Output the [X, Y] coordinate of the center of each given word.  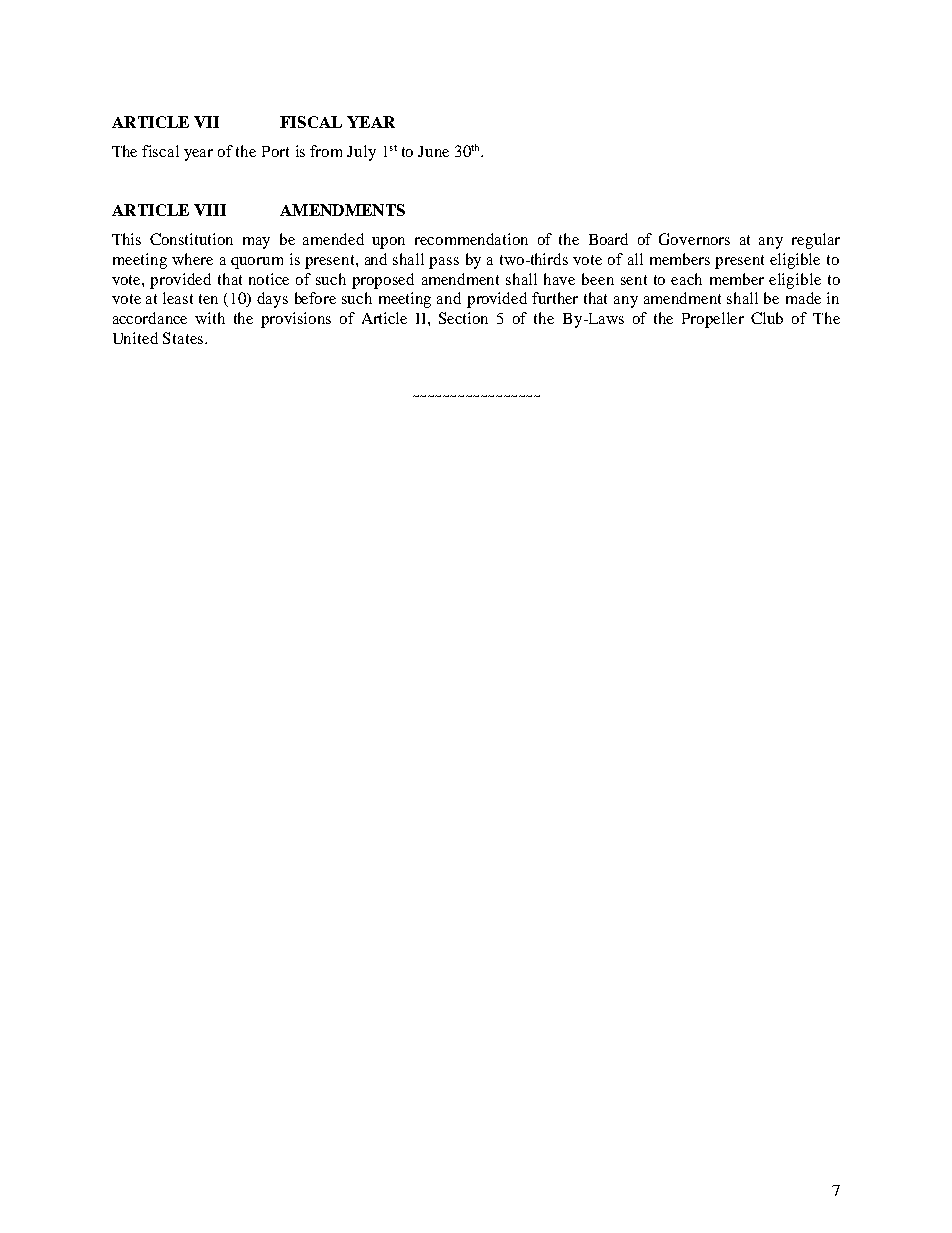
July [361, 153]
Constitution [191, 239]
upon [388, 243]
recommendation [471, 239]
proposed [383, 281]
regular [816, 241]
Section [463, 318]
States [184, 338]
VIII [210, 210]
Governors [694, 239]
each [686, 279]
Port [275, 151]
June [433, 151]
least [178, 298]
